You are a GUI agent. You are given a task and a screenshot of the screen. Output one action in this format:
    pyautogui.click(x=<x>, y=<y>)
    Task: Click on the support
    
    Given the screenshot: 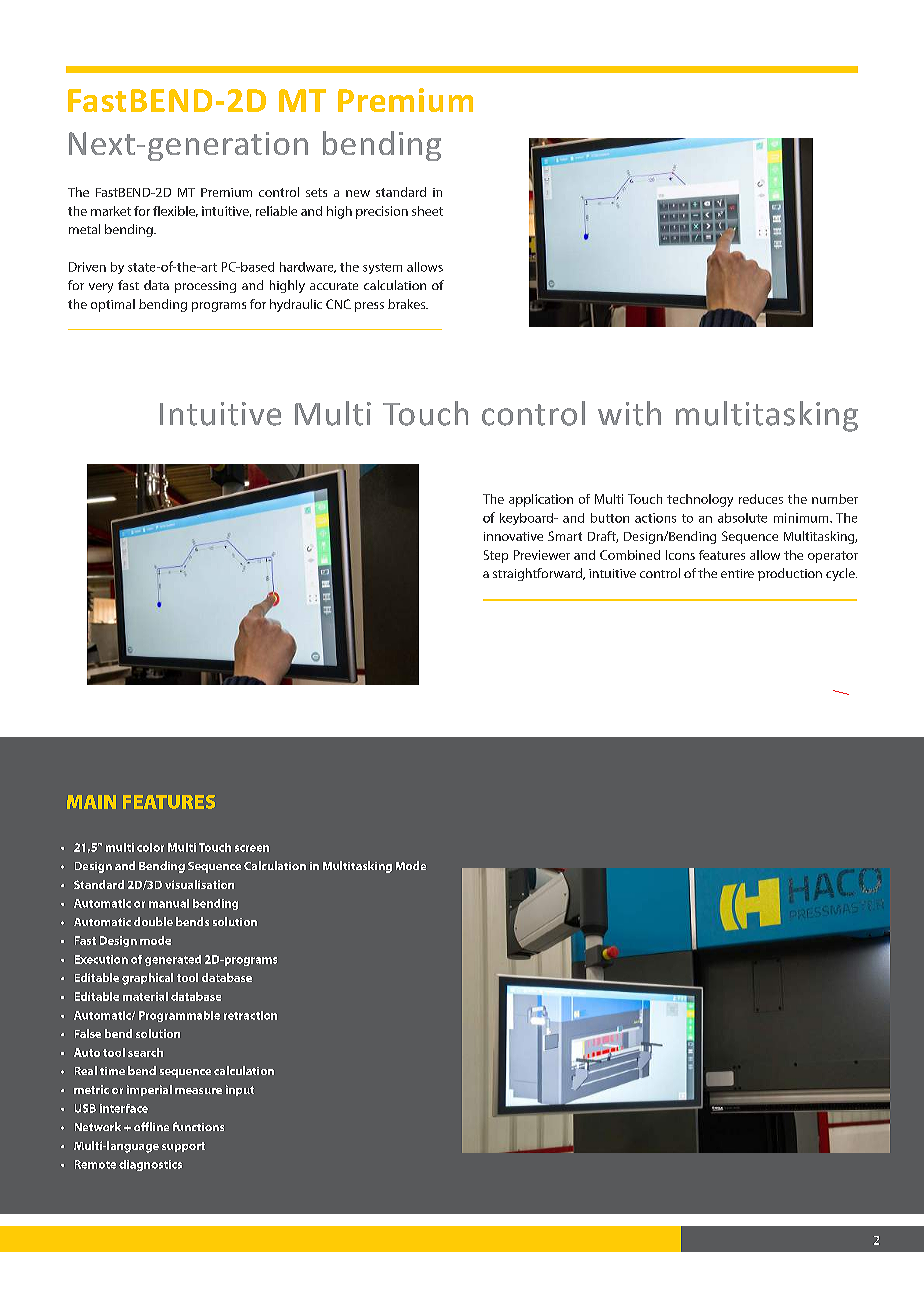 What is the action you would take?
    pyautogui.click(x=183, y=1147)
